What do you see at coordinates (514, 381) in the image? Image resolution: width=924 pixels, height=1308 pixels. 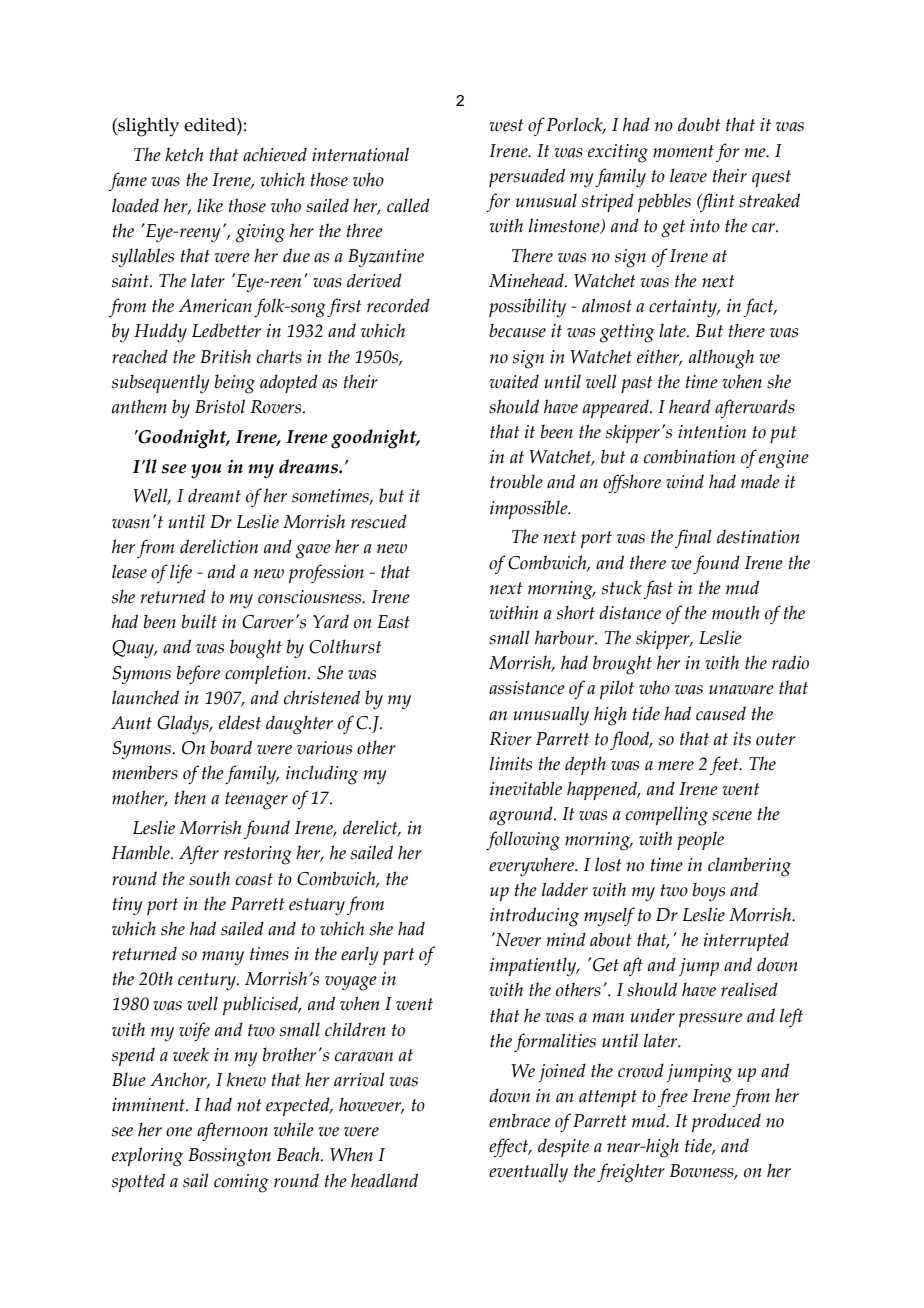 I see `waited` at bounding box center [514, 381].
